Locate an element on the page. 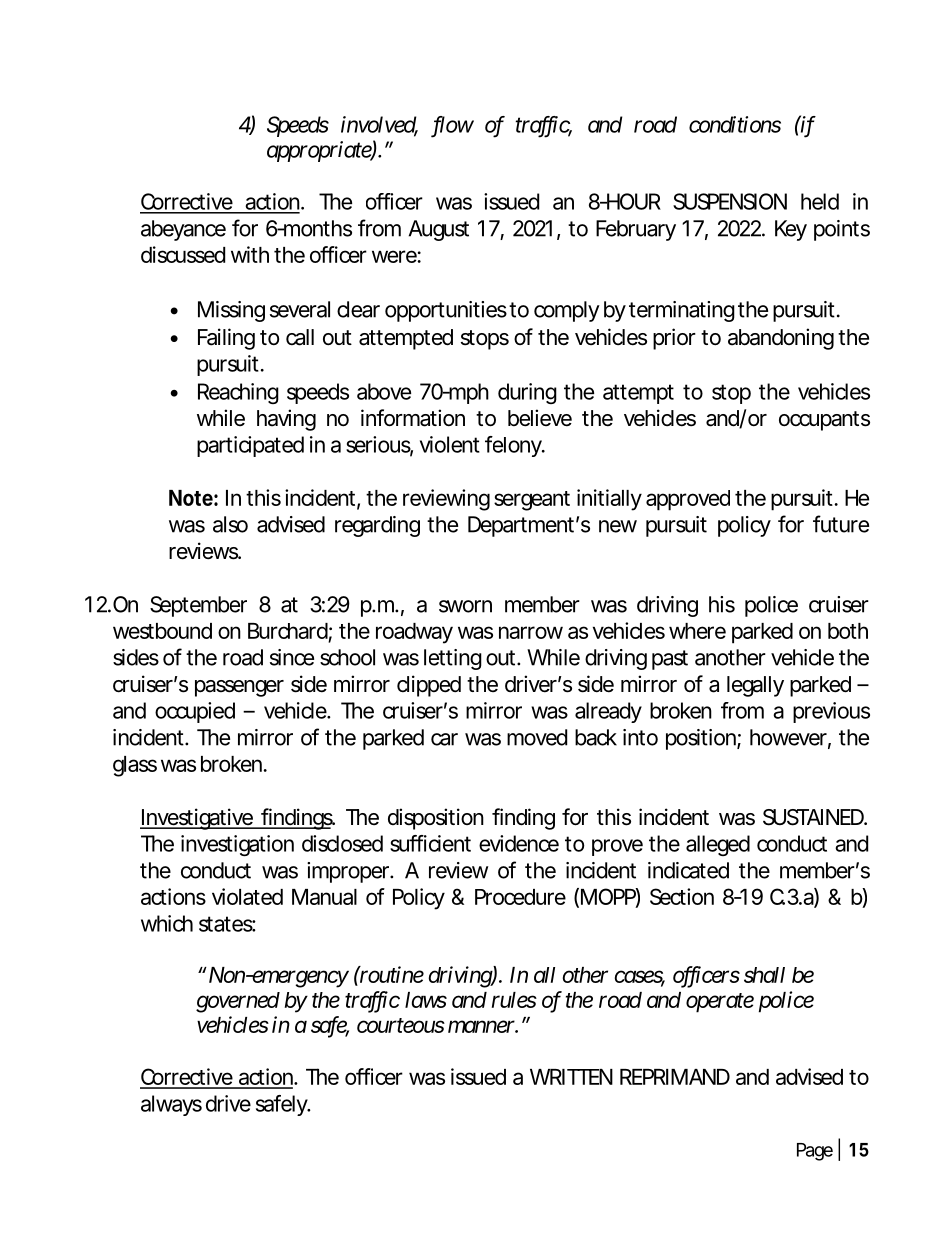  Key is located at coordinates (791, 230).
